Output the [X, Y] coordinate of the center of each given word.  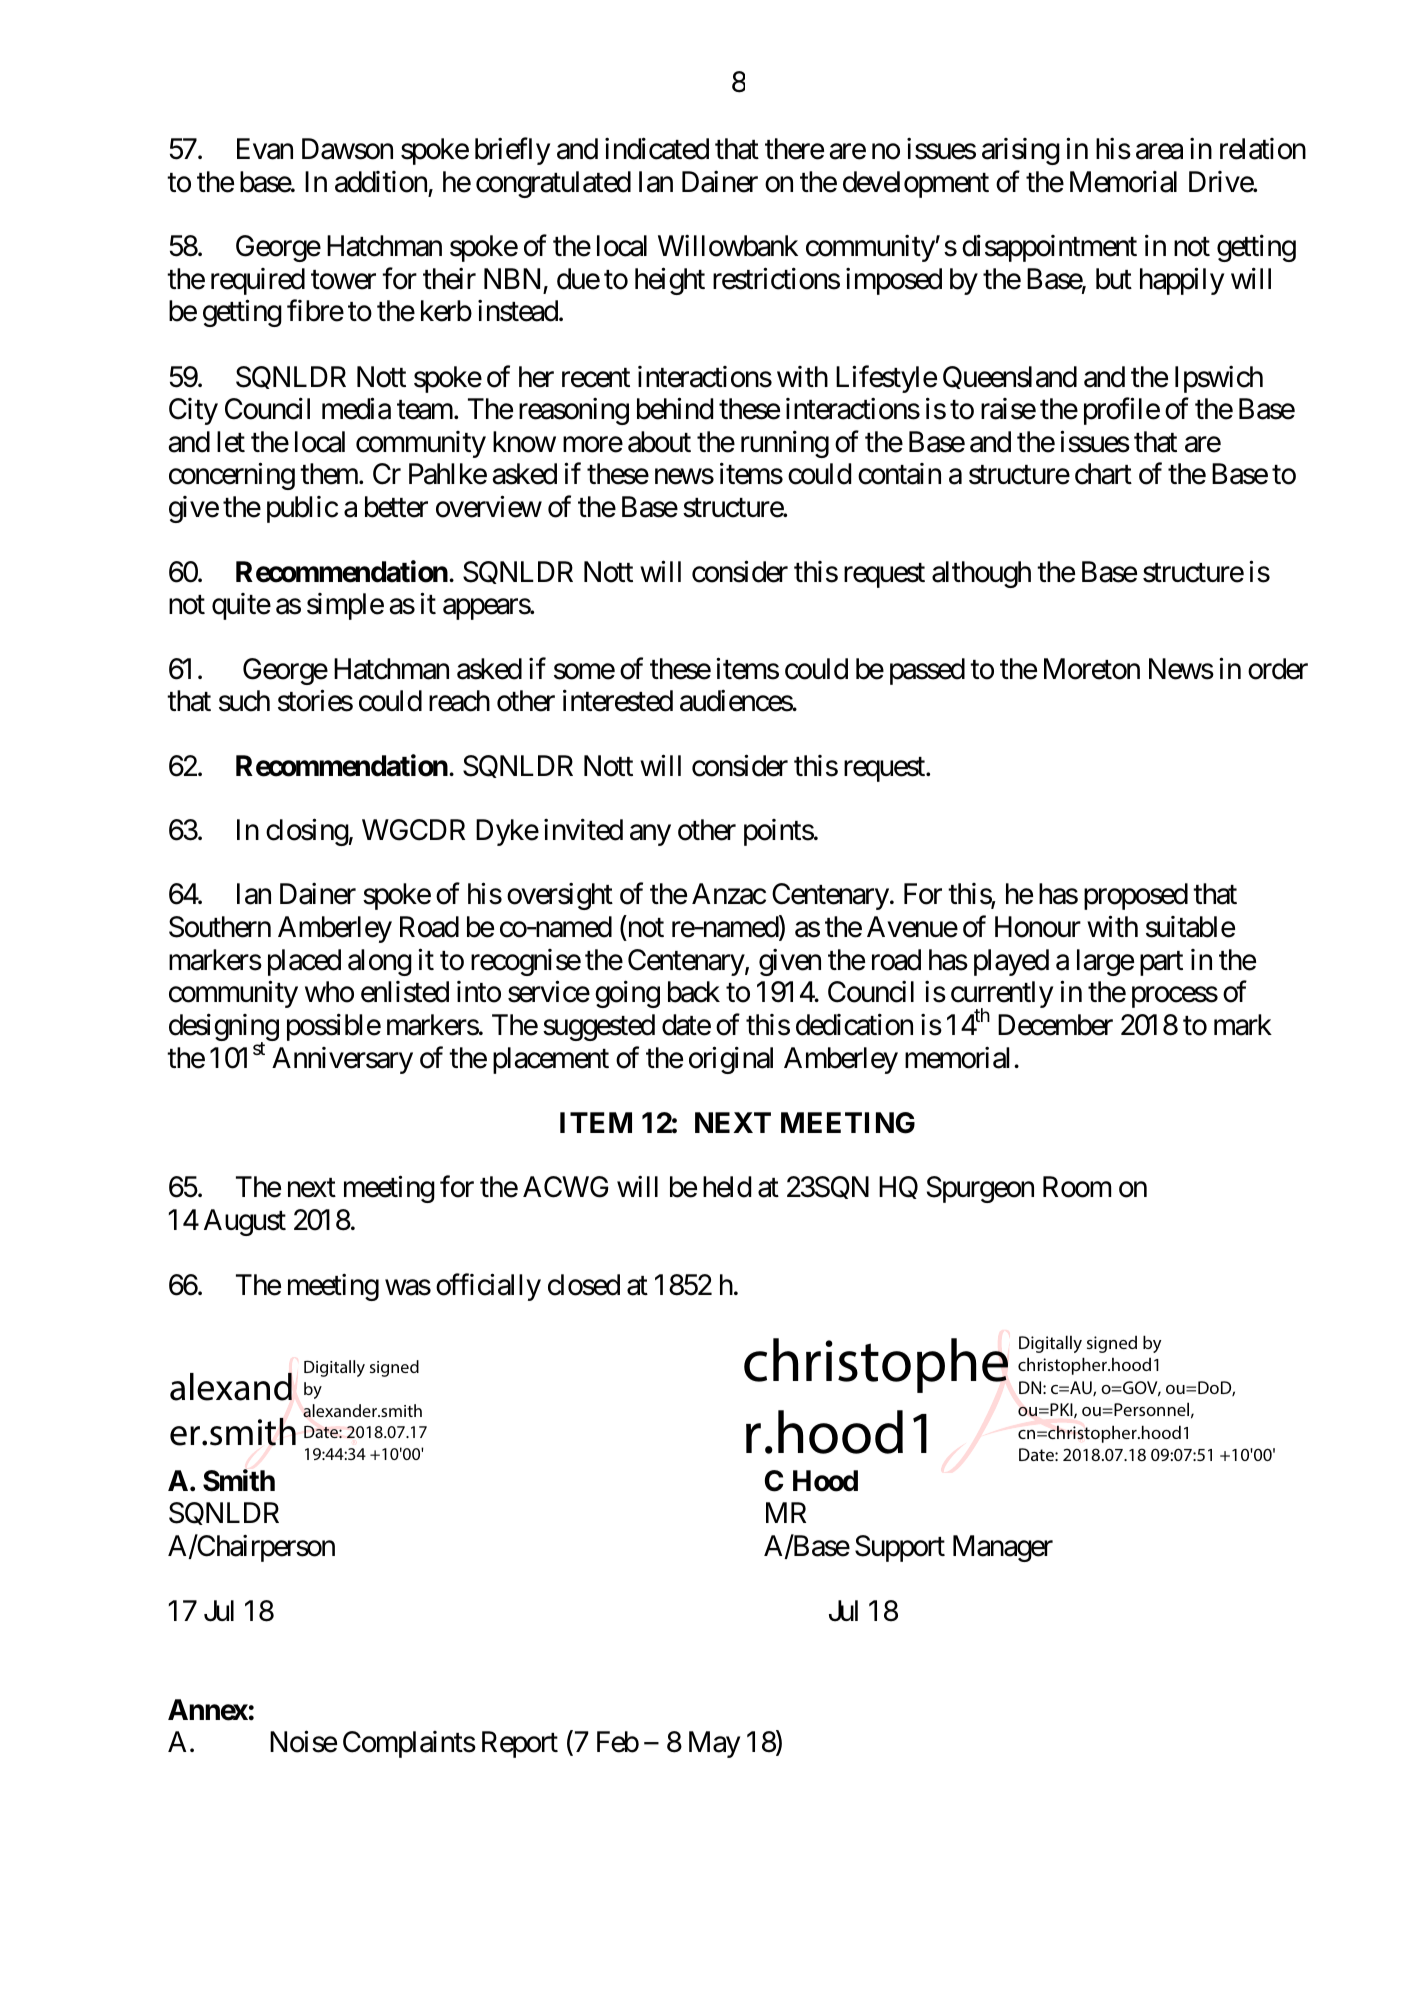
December [1055, 1025]
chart [1103, 474]
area [1159, 152]
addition [381, 182]
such [244, 701]
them [330, 474]
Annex [208, 1710]
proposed [1136, 896]
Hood [825, 1481]
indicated [657, 149]
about [659, 442]
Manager [1003, 1548]
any [650, 835]
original [731, 1060]
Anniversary [342, 1060]
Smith [239, 1481]
